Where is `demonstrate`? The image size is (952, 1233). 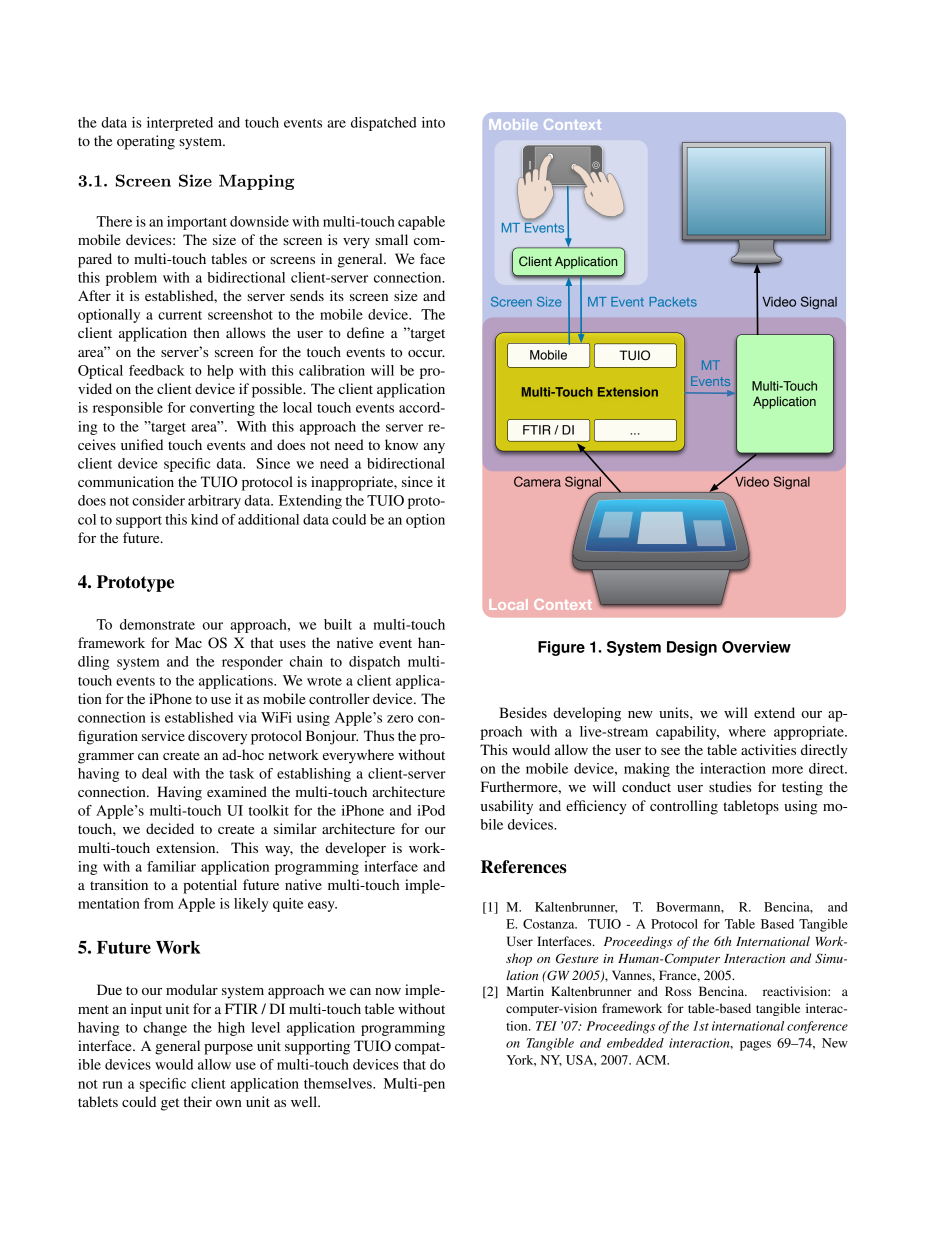 demonstrate is located at coordinates (157, 624).
